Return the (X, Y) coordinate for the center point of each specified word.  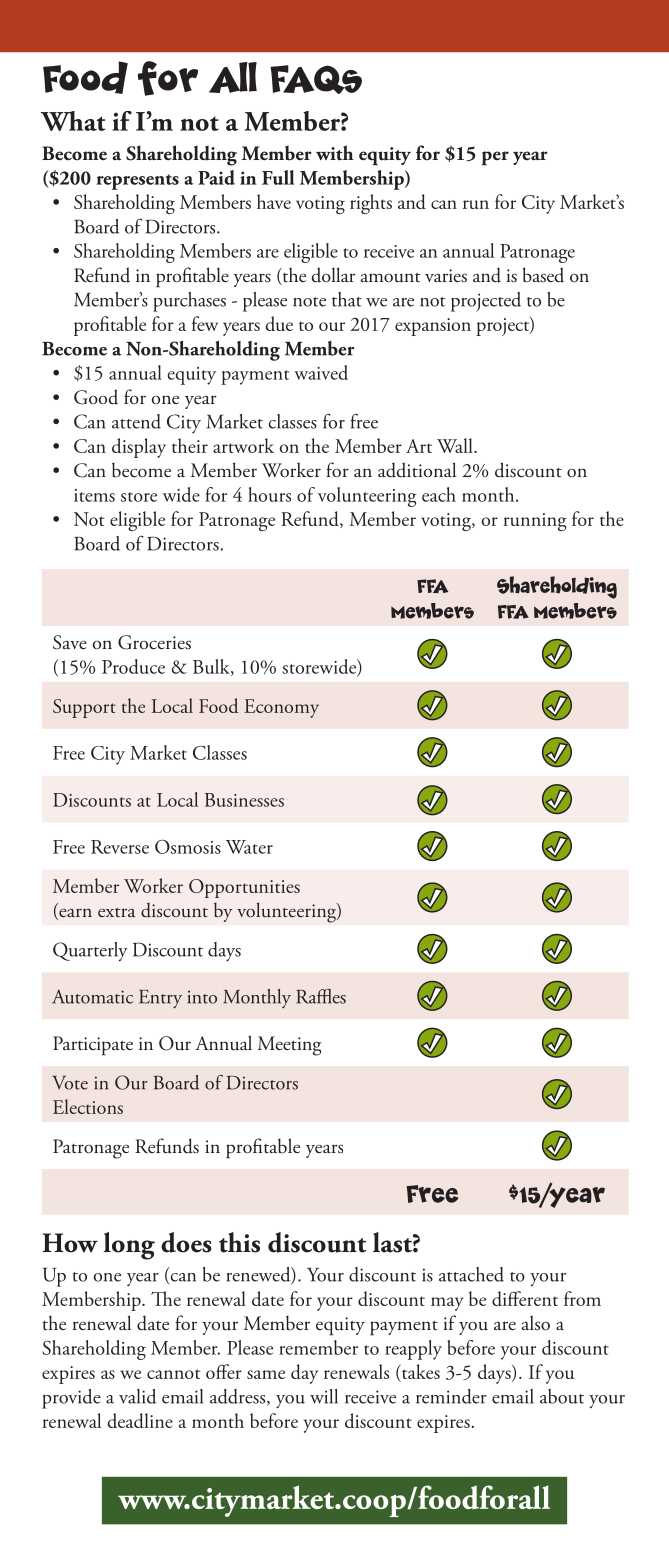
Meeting (290, 1046)
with (335, 153)
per (495, 158)
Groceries (154, 642)
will (324, 1396)
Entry (160, 999)
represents (137, 182)
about (562, 1396)
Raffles (321, 996)
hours (269, 494)
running (535, 522)
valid (137, 1396)
